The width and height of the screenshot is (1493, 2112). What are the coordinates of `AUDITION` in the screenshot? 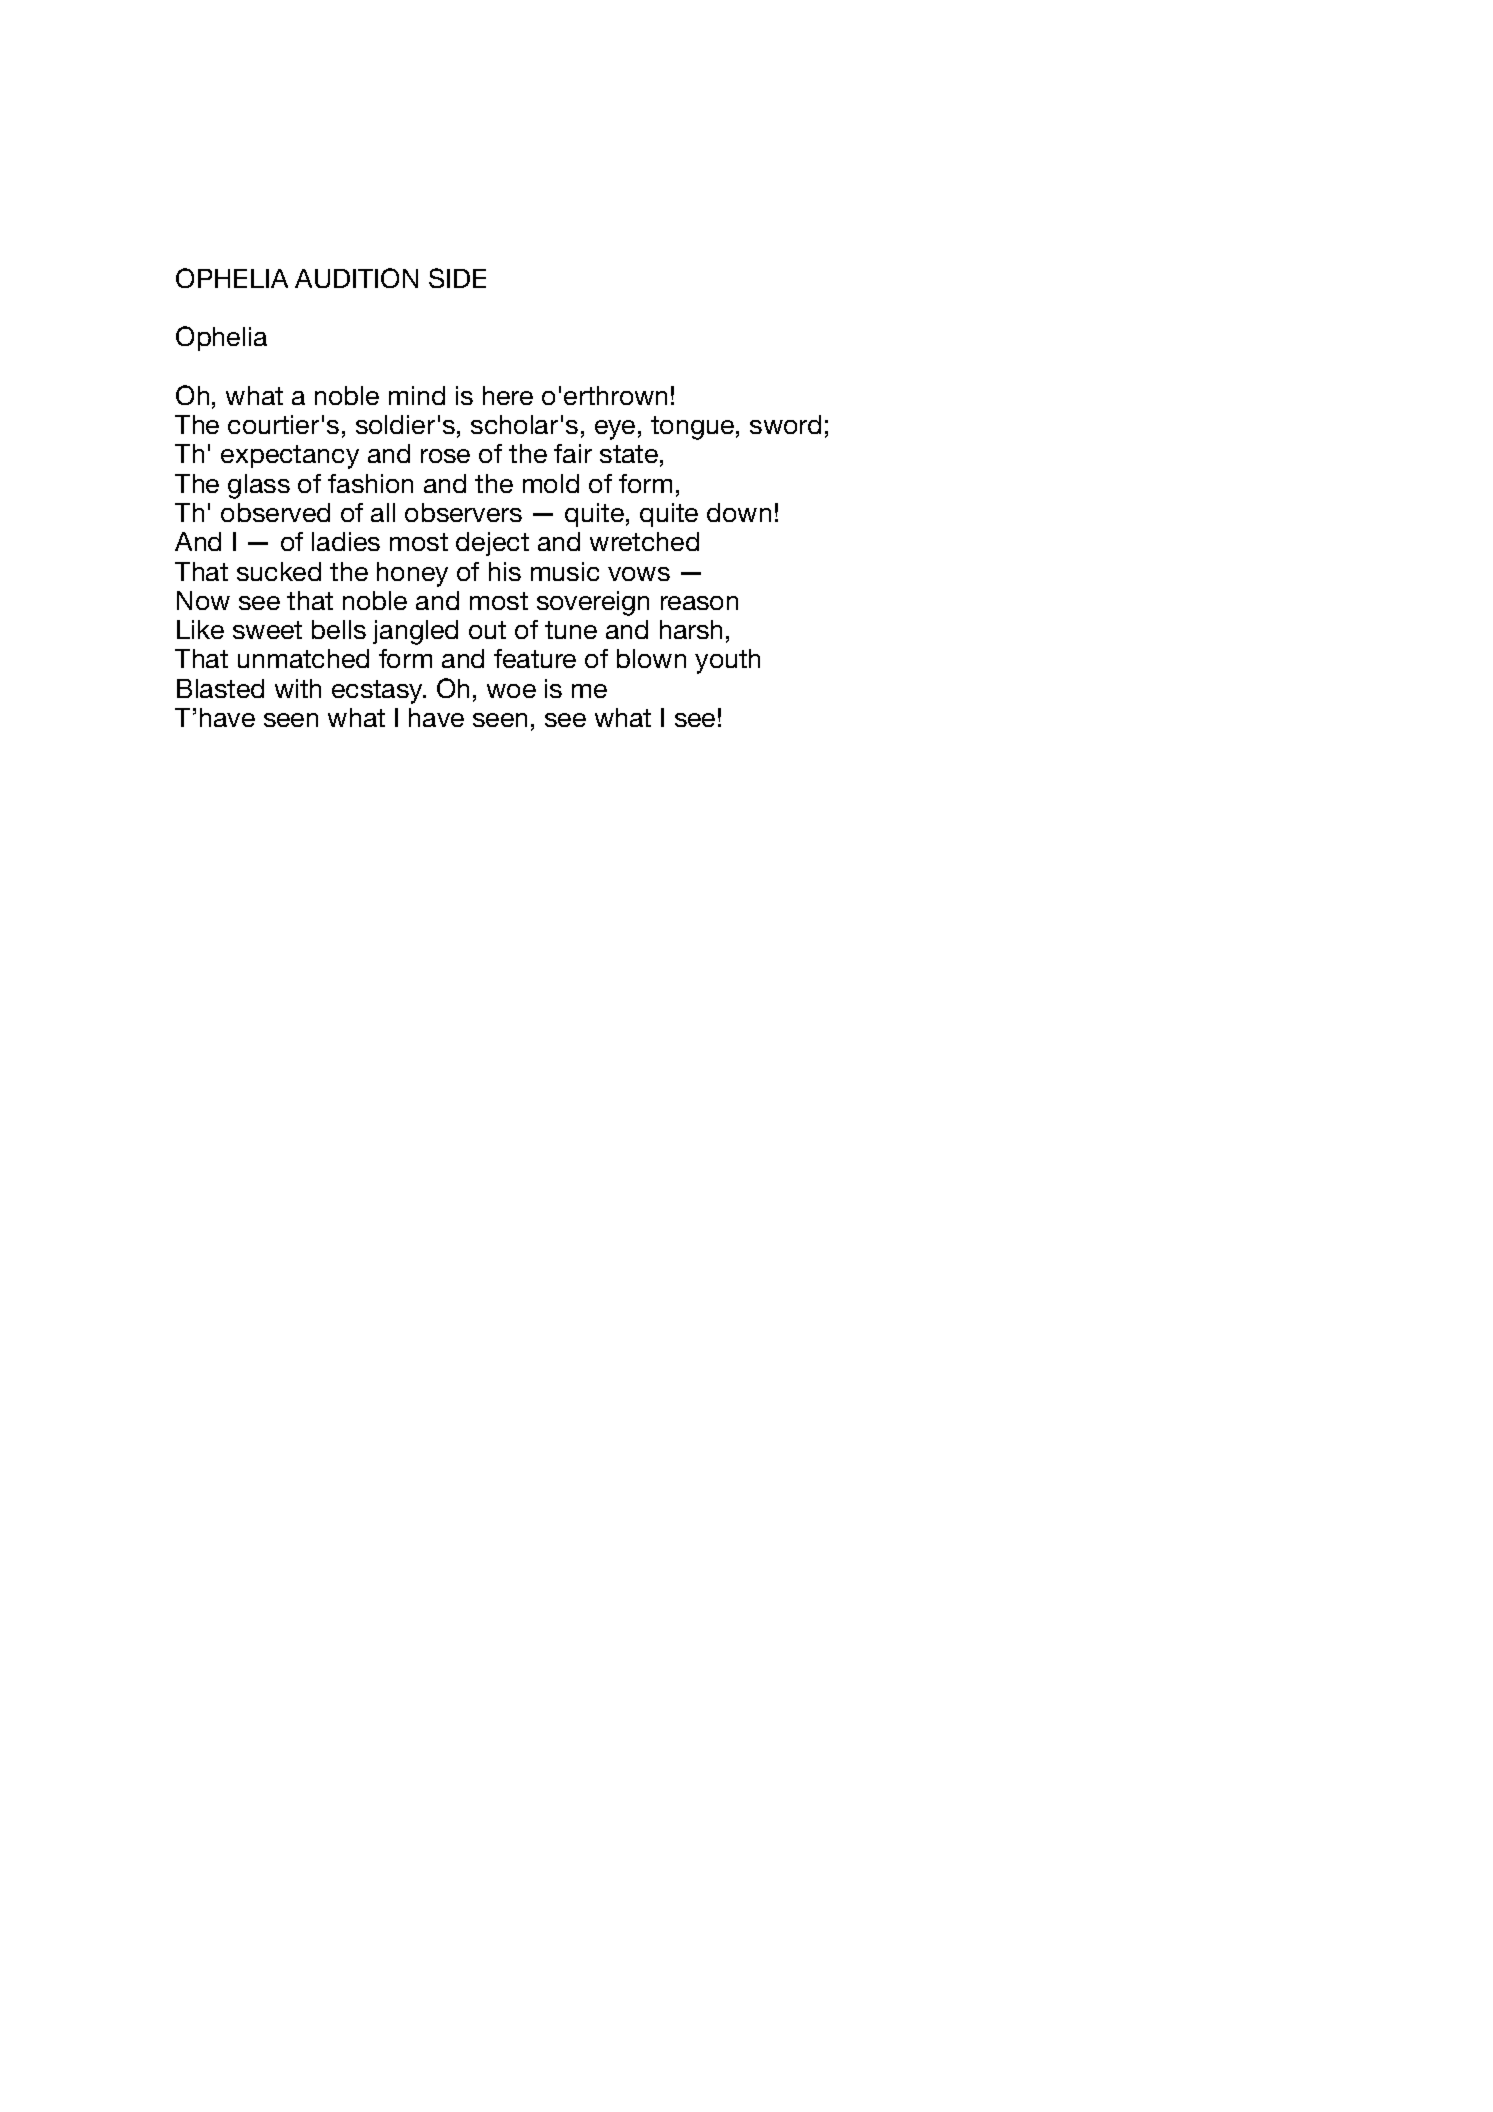 It's located at (356, 278).
